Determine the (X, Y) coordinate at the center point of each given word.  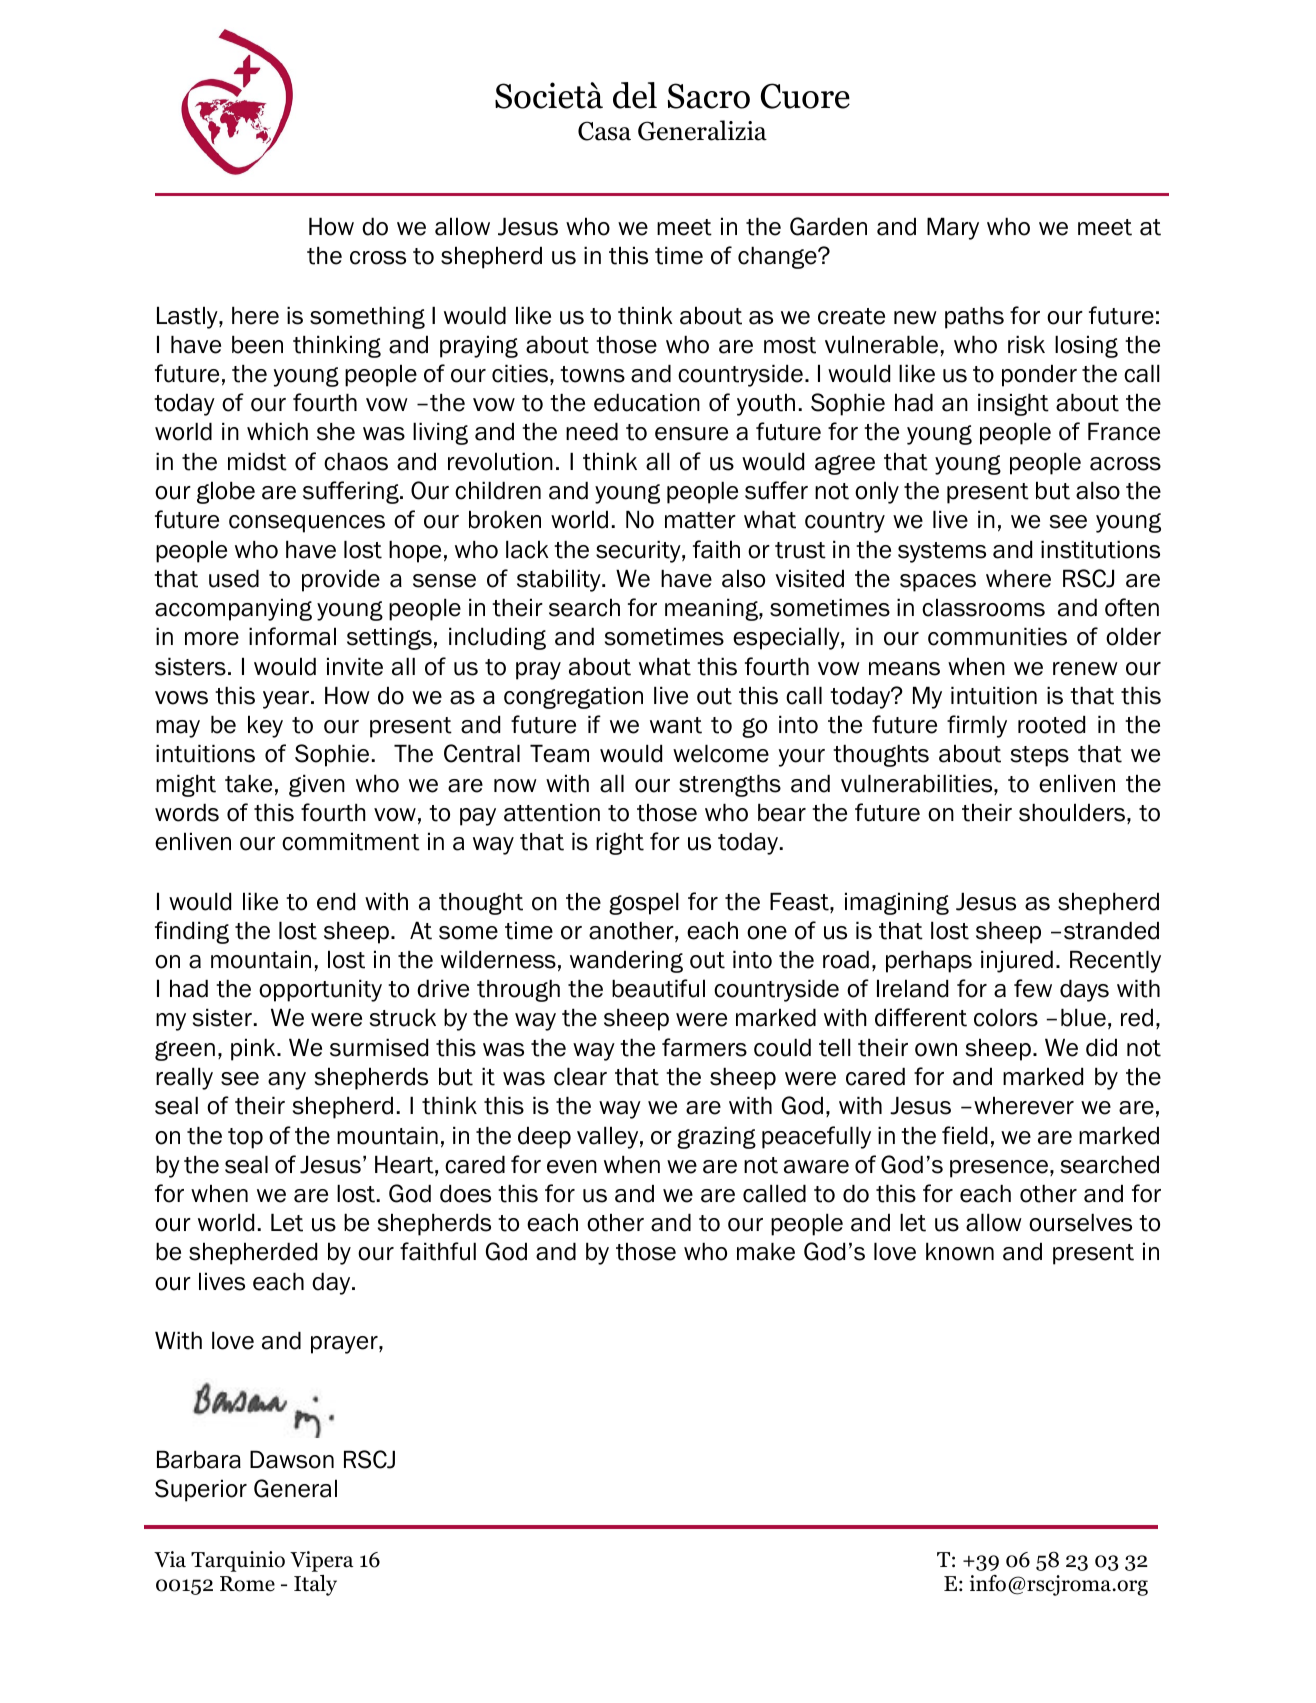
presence (999, 1169)
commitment (351, 841)
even (572, 1167)
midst (257, 461)
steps (1040, 756)
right (620, 843)
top (245, 1138)
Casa (604, 131)
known (960, 1251)
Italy (315, 1585)
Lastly (188, 317)
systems (942, 552)
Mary (953, 228)
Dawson (292, 1459)
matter (700, 520)
